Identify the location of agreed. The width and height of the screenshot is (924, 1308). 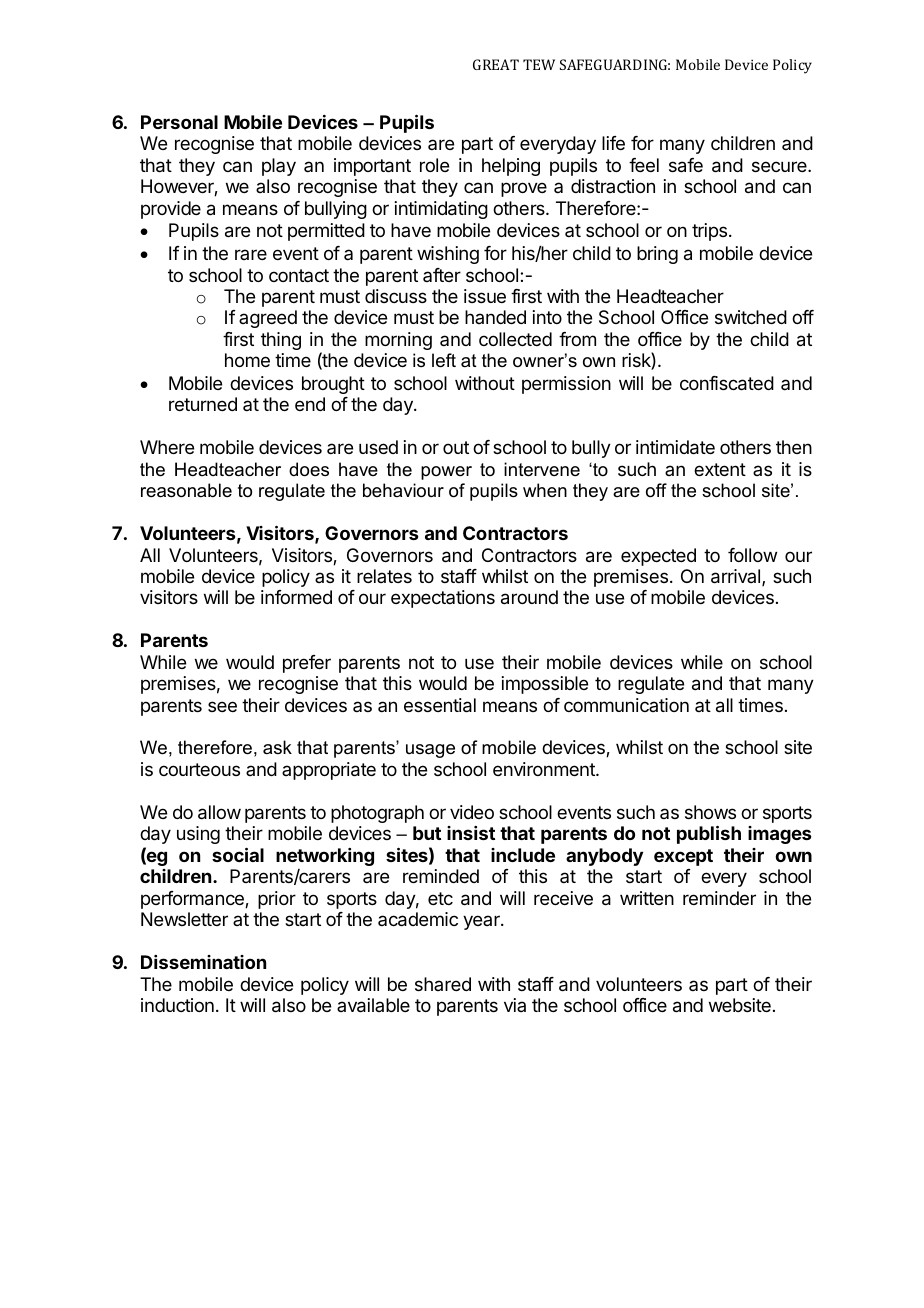
(268, 319).
